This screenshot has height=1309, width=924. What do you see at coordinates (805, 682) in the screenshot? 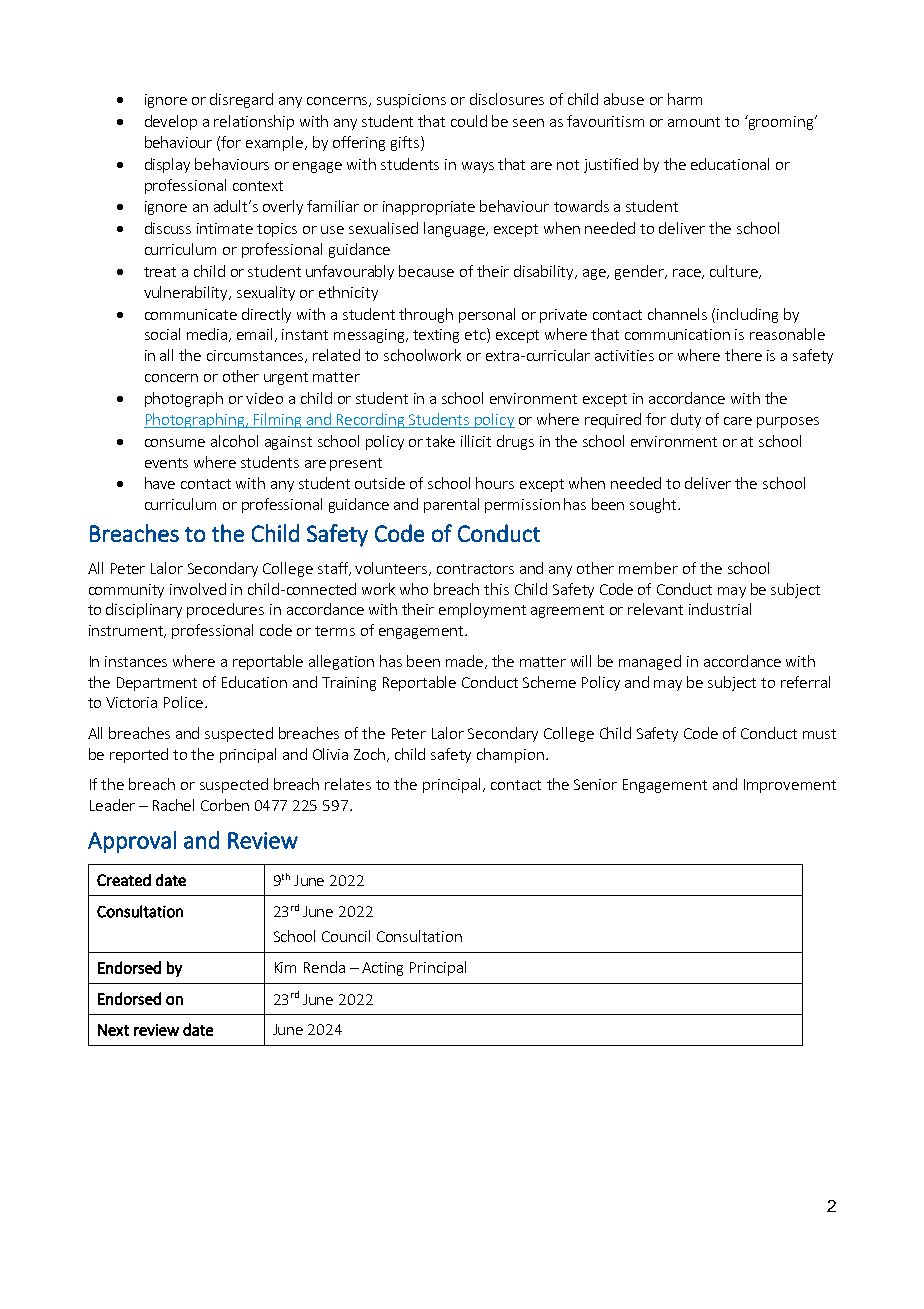
I see `referral` at bounding box center [805, 682].
